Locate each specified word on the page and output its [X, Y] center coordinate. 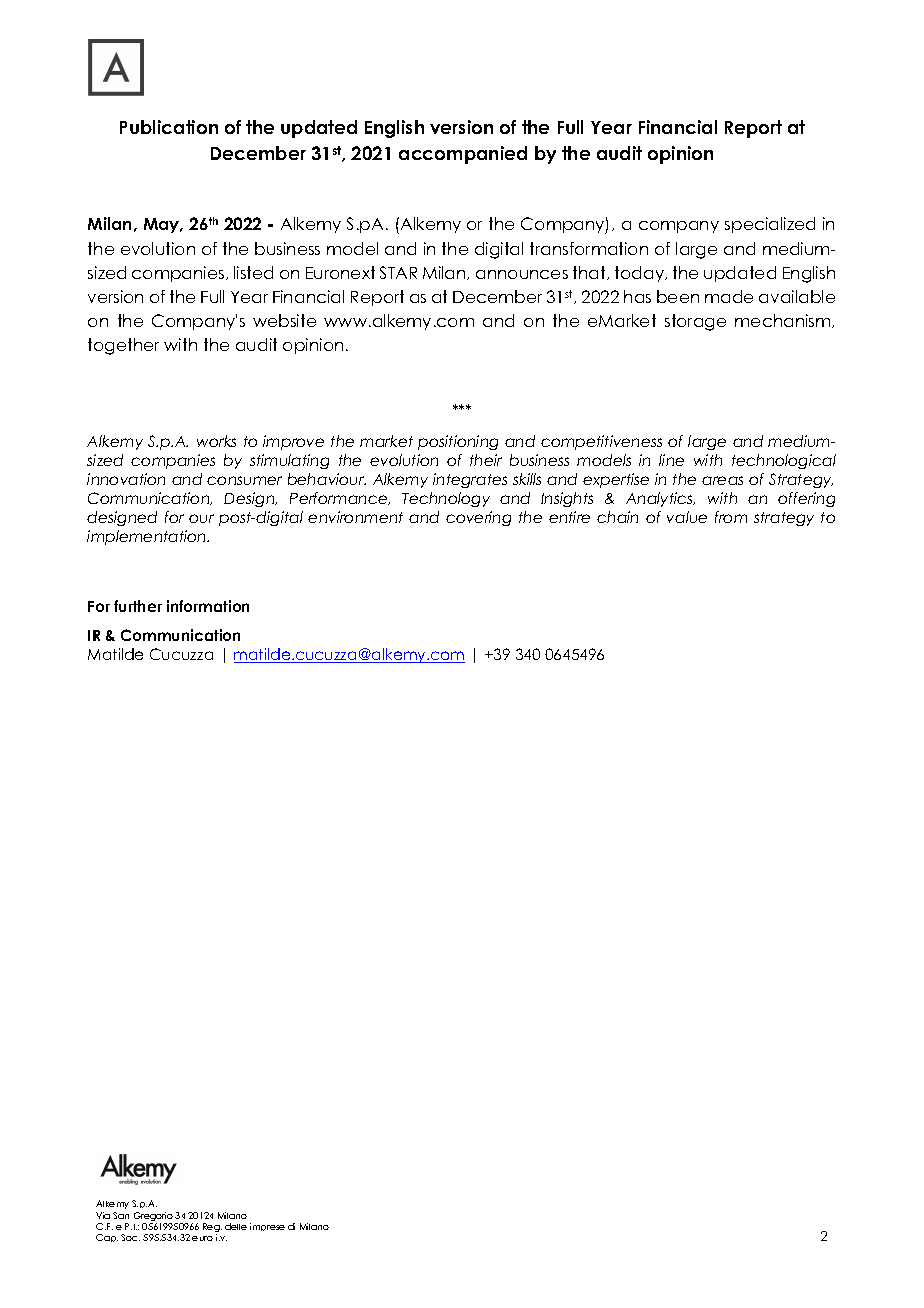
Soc [130, 1237]
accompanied [463, 155]
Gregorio [153, 1218]
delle [236, 1226]
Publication [169, 127]
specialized [770, 225]
